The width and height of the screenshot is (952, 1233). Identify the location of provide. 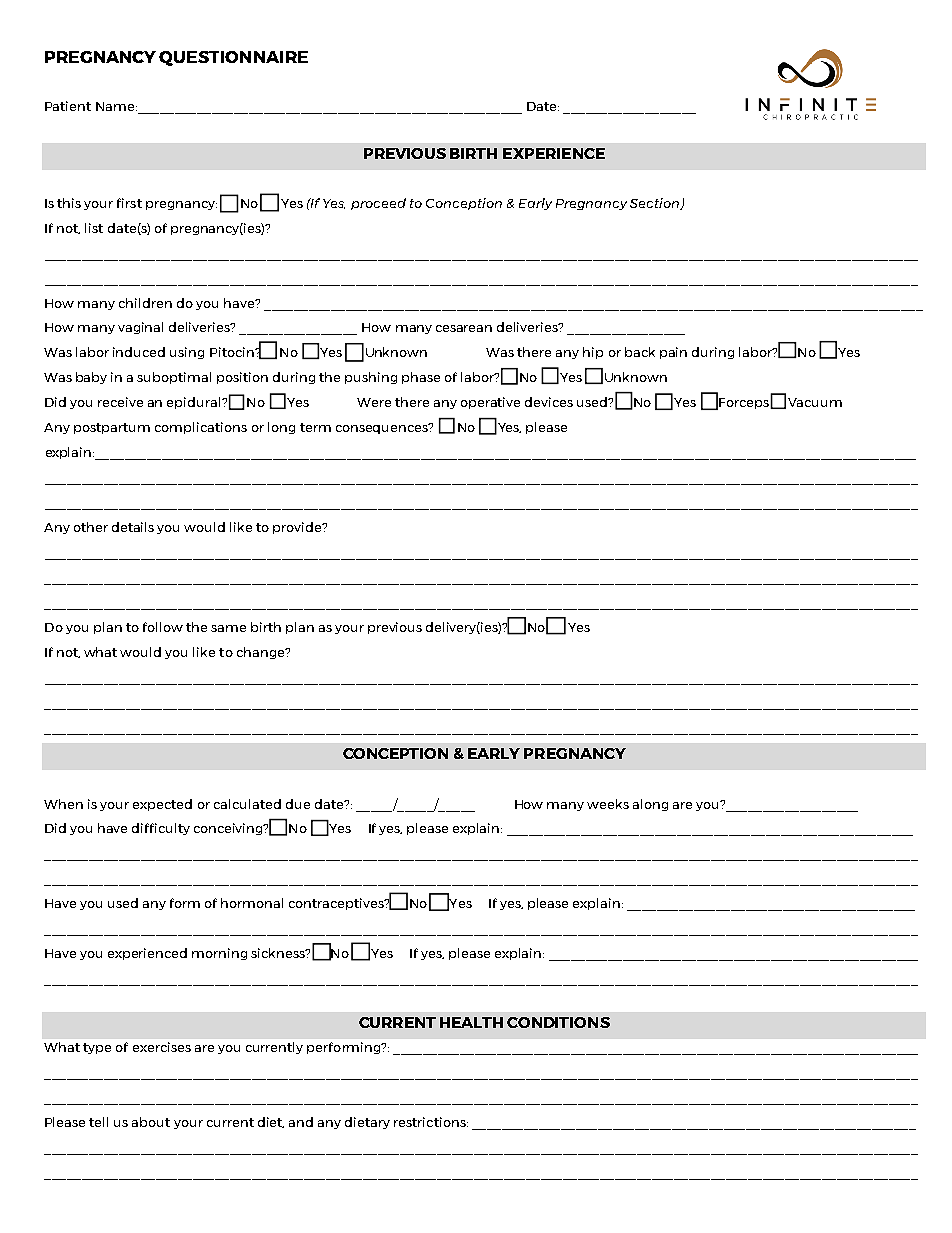
(298, 528).
